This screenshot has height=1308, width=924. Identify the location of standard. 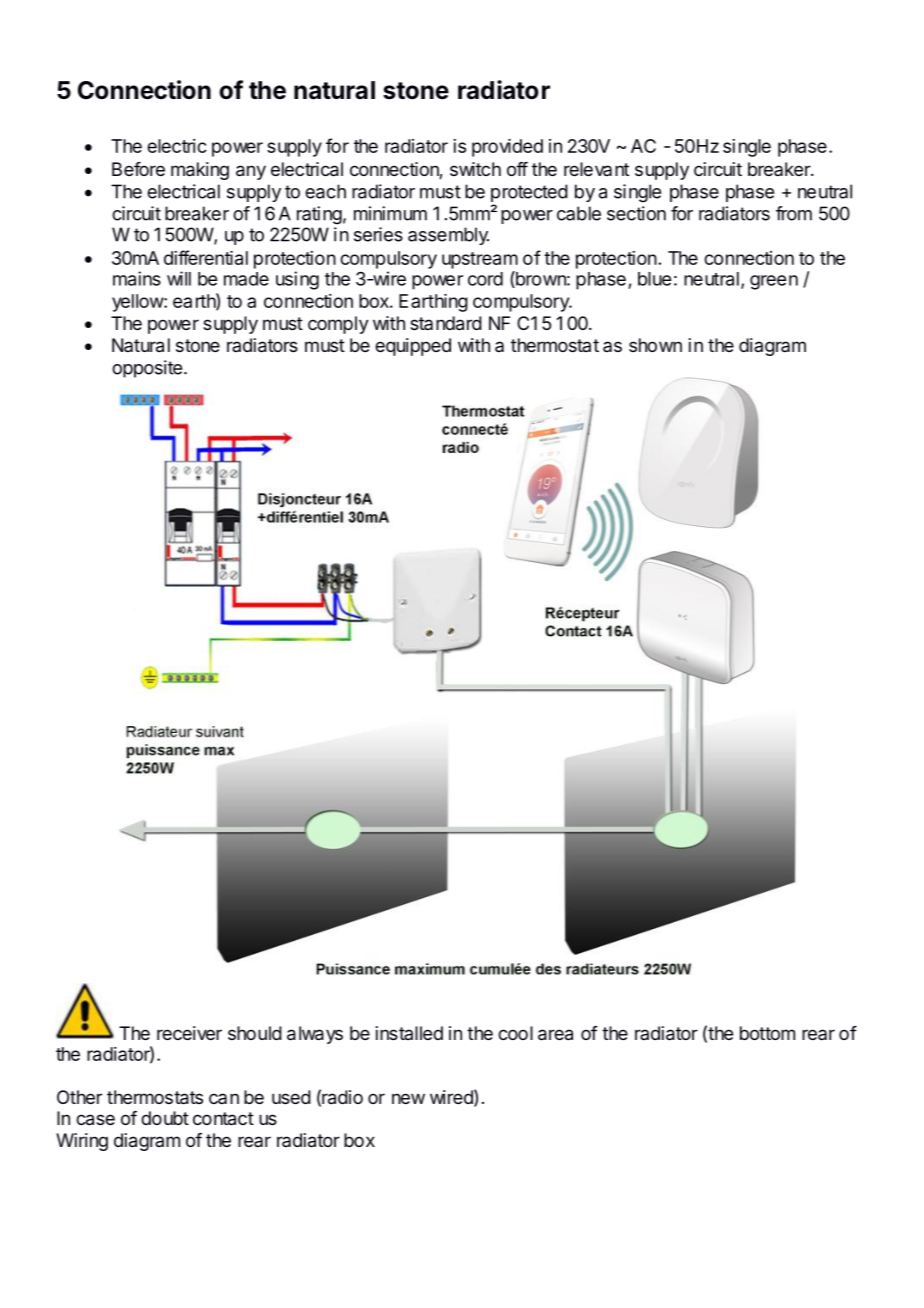
(446, 323).
